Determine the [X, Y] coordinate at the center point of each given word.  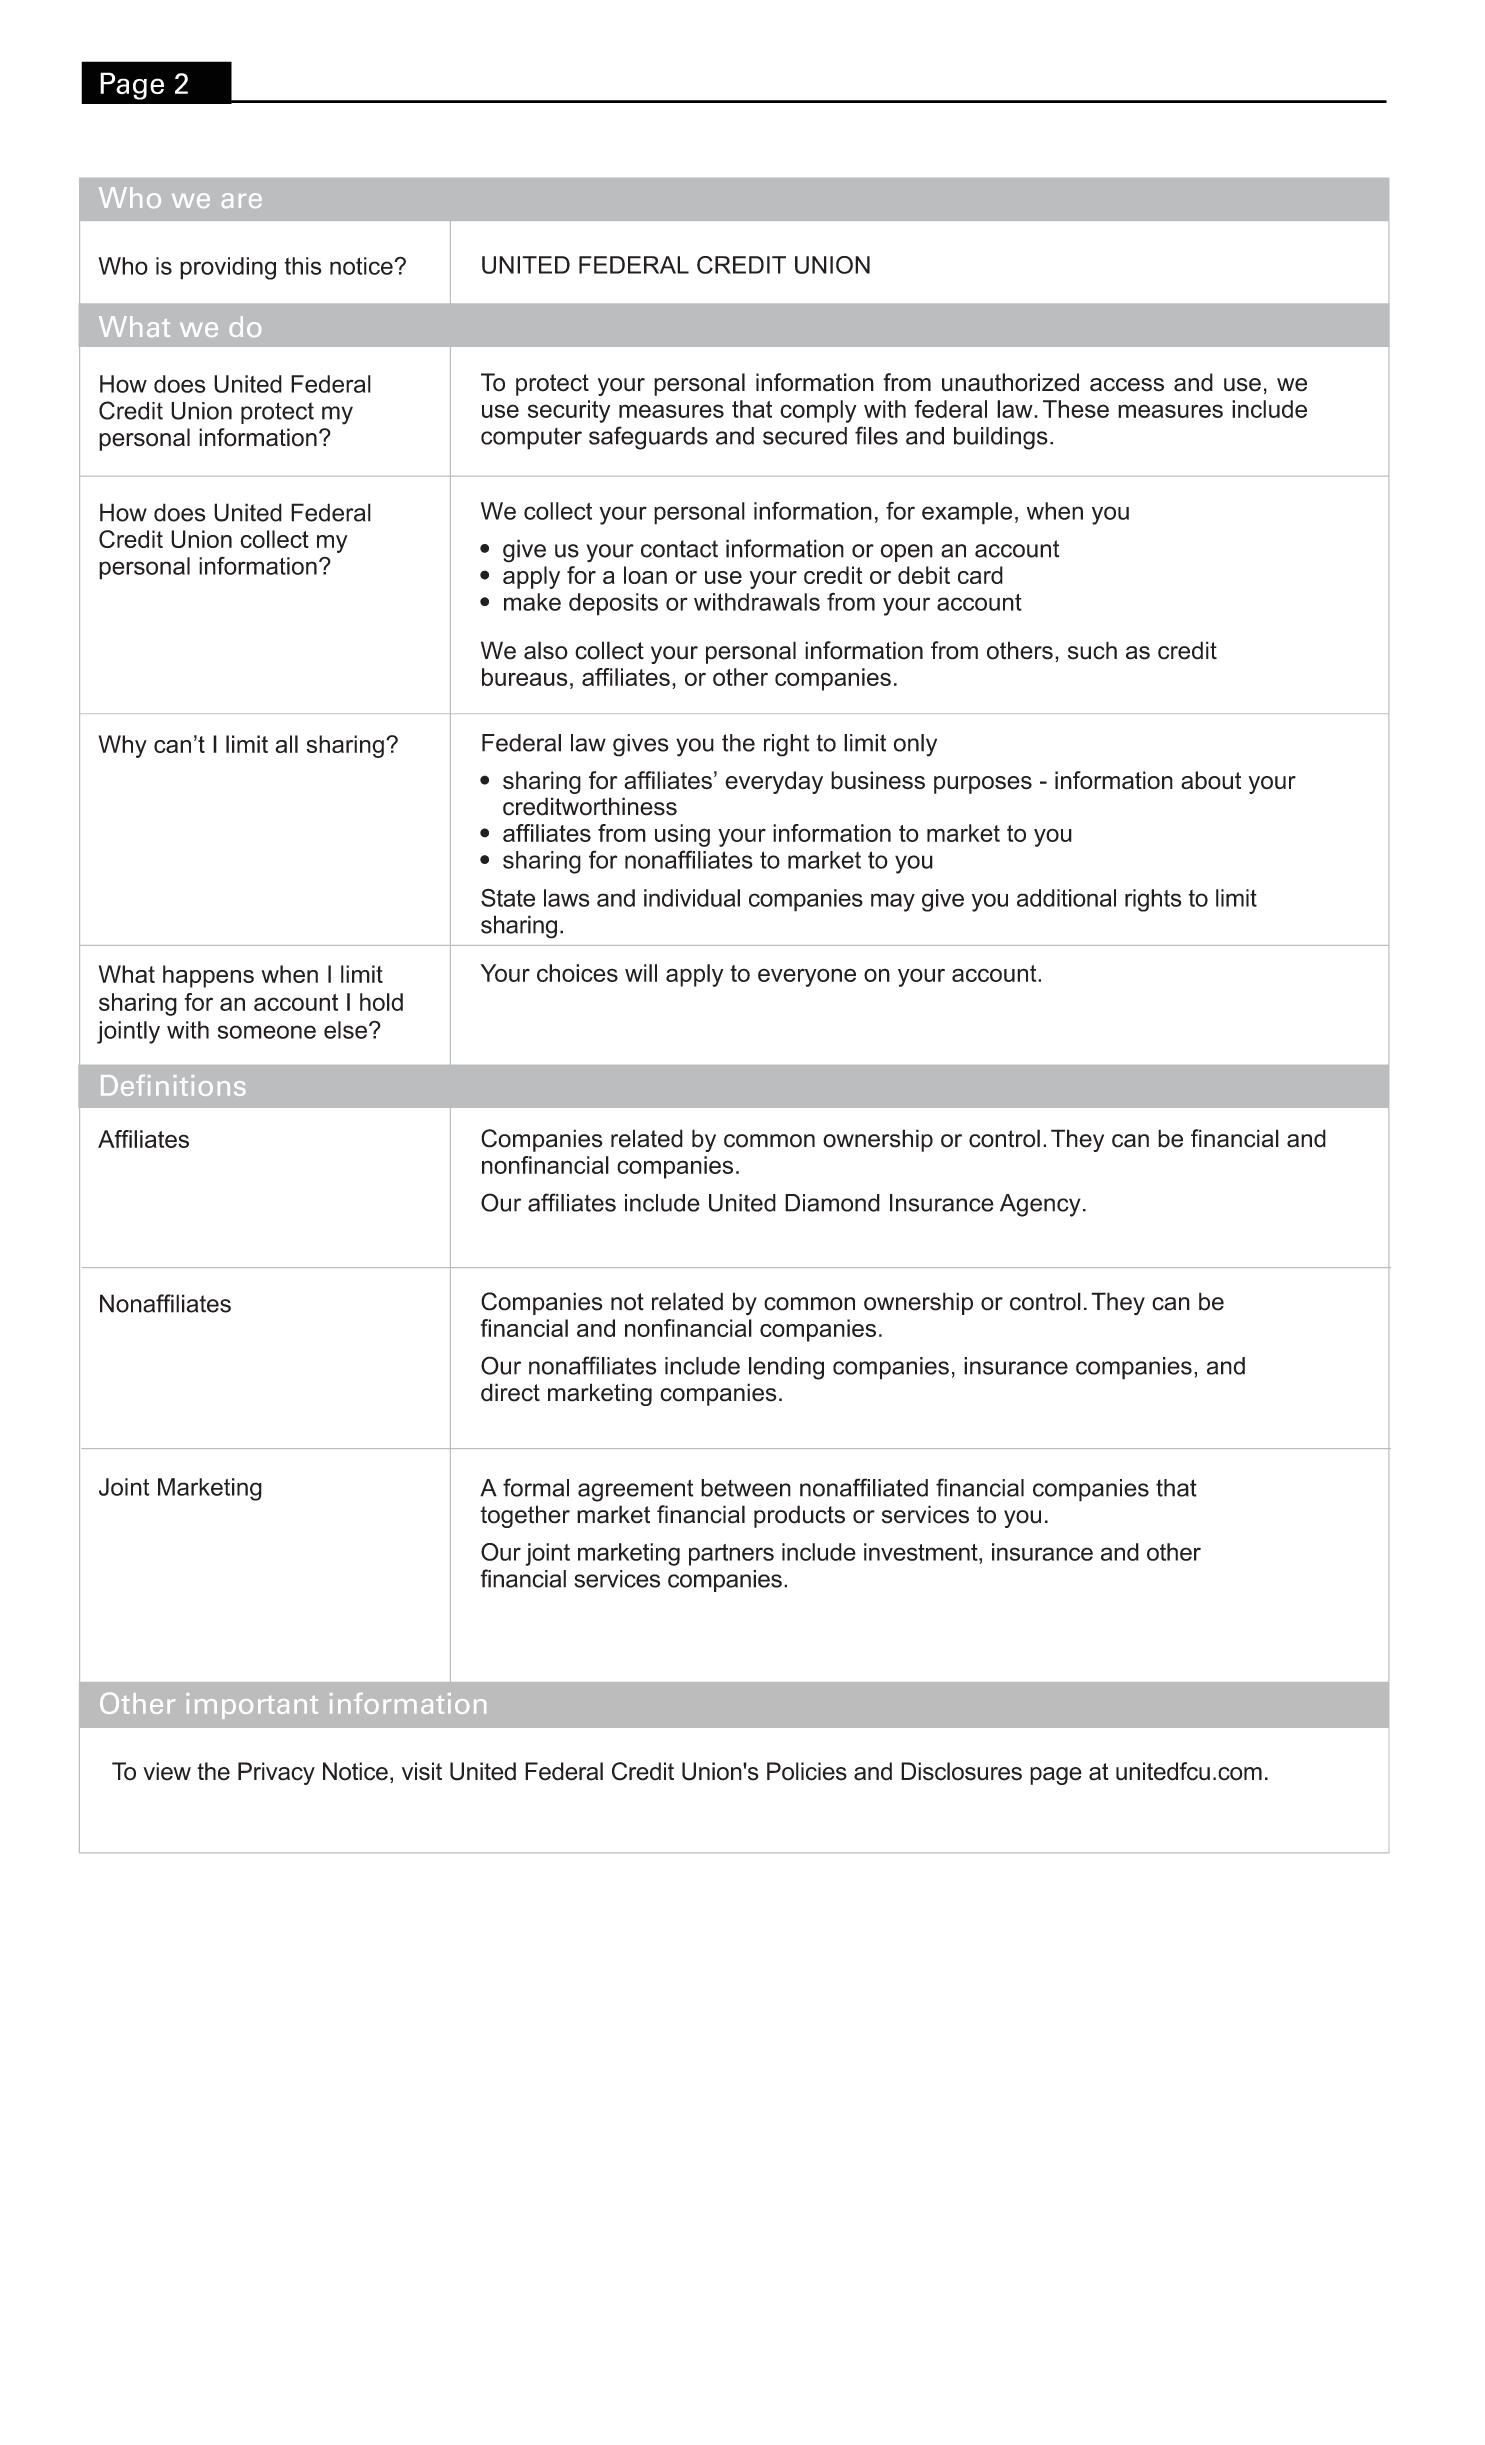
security [569, 411]
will [641, 973]
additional [1066, 898]
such [1092, 650]
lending [786, 1368]
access [1127, 385]
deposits [613, 604]
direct [510, 1392]
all [286, 744]
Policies [807, 1771]
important [252, 1706]
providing [228, 268]
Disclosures [961, 1771]
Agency [1040, 1205]
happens [208, 976]
